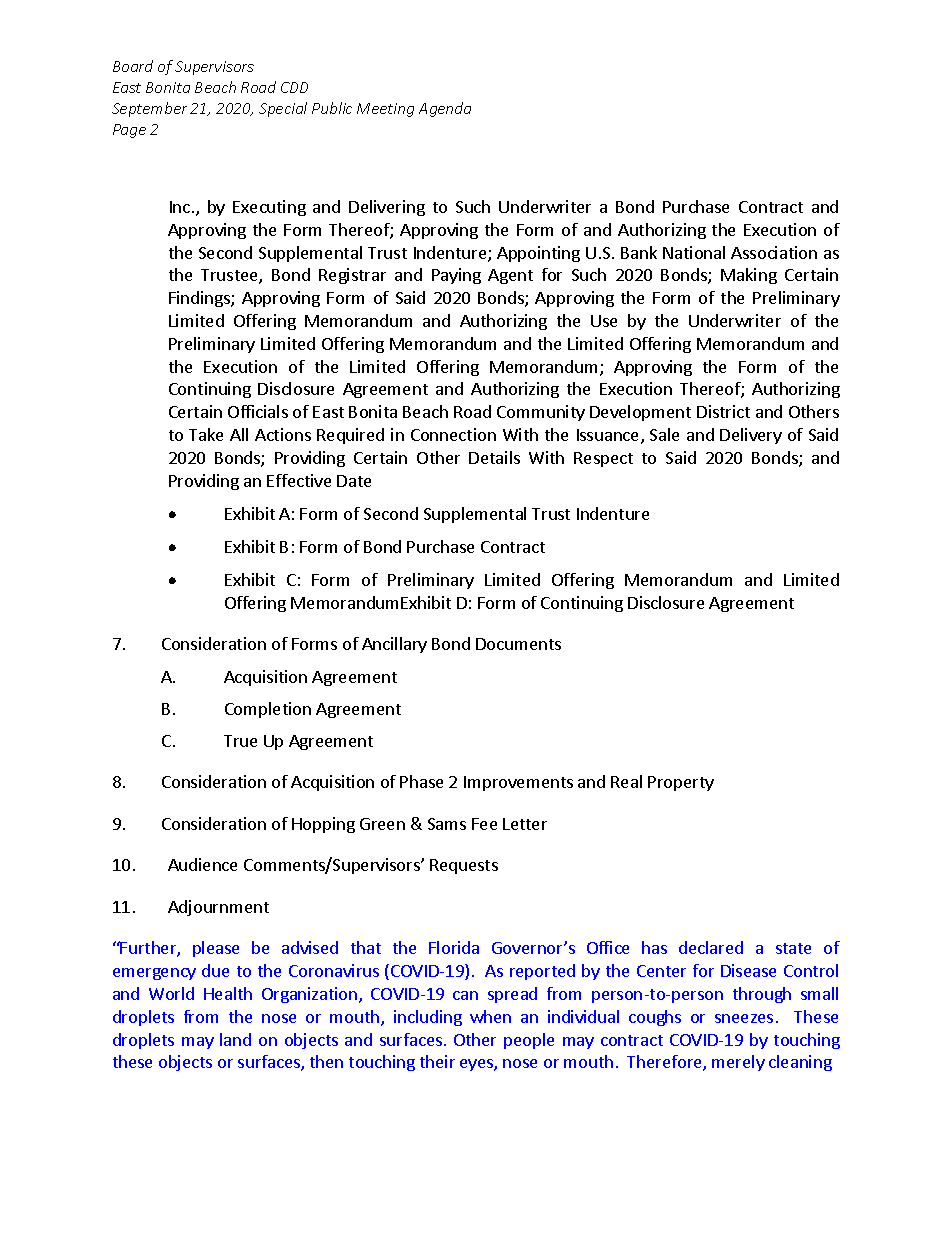 The image size is (952, 1233). Describe the element at coordinates (235, 1039) in the screenshot. I see `land` at that location.
